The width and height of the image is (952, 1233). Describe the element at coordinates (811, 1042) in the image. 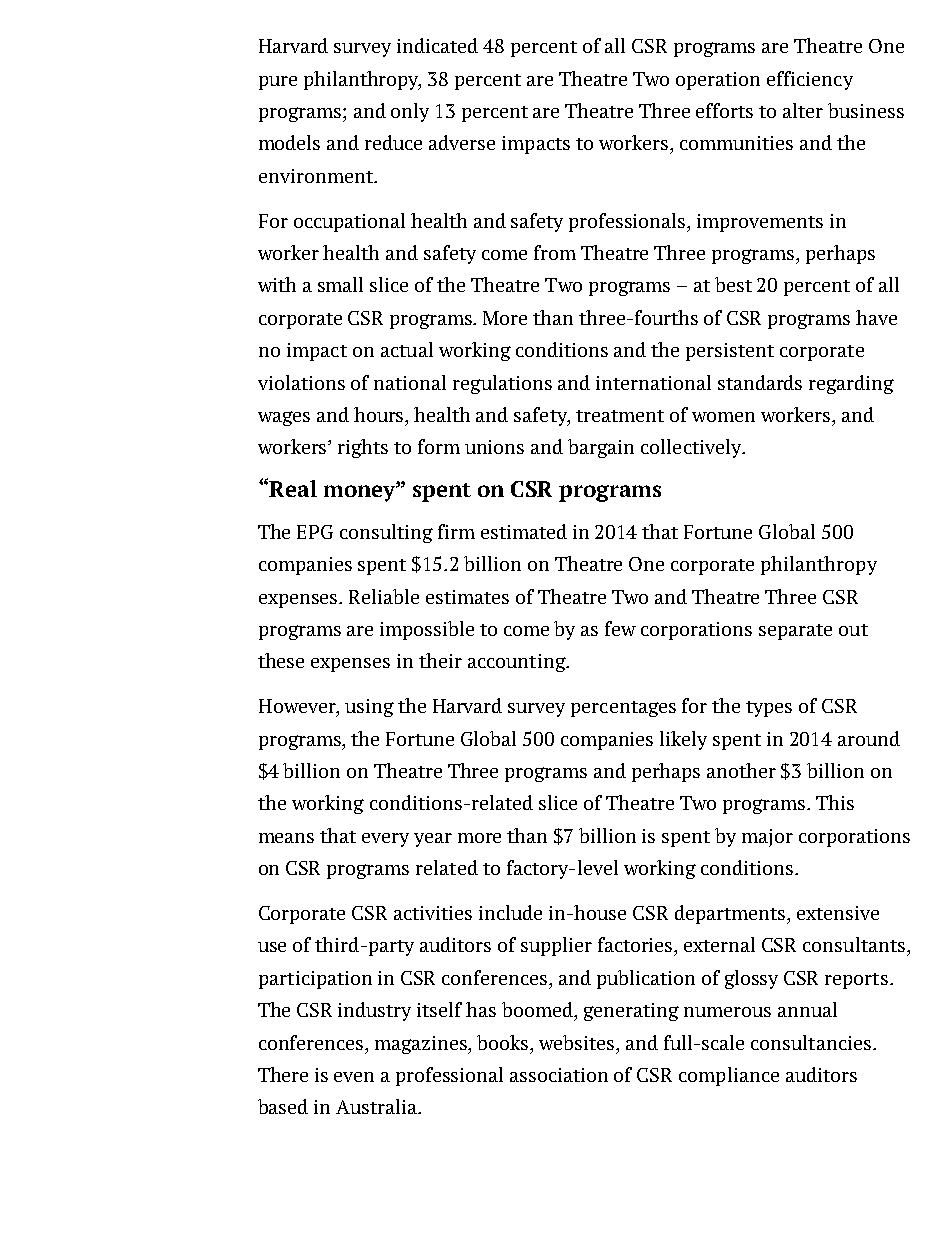

I see `consultancies` at that location.
